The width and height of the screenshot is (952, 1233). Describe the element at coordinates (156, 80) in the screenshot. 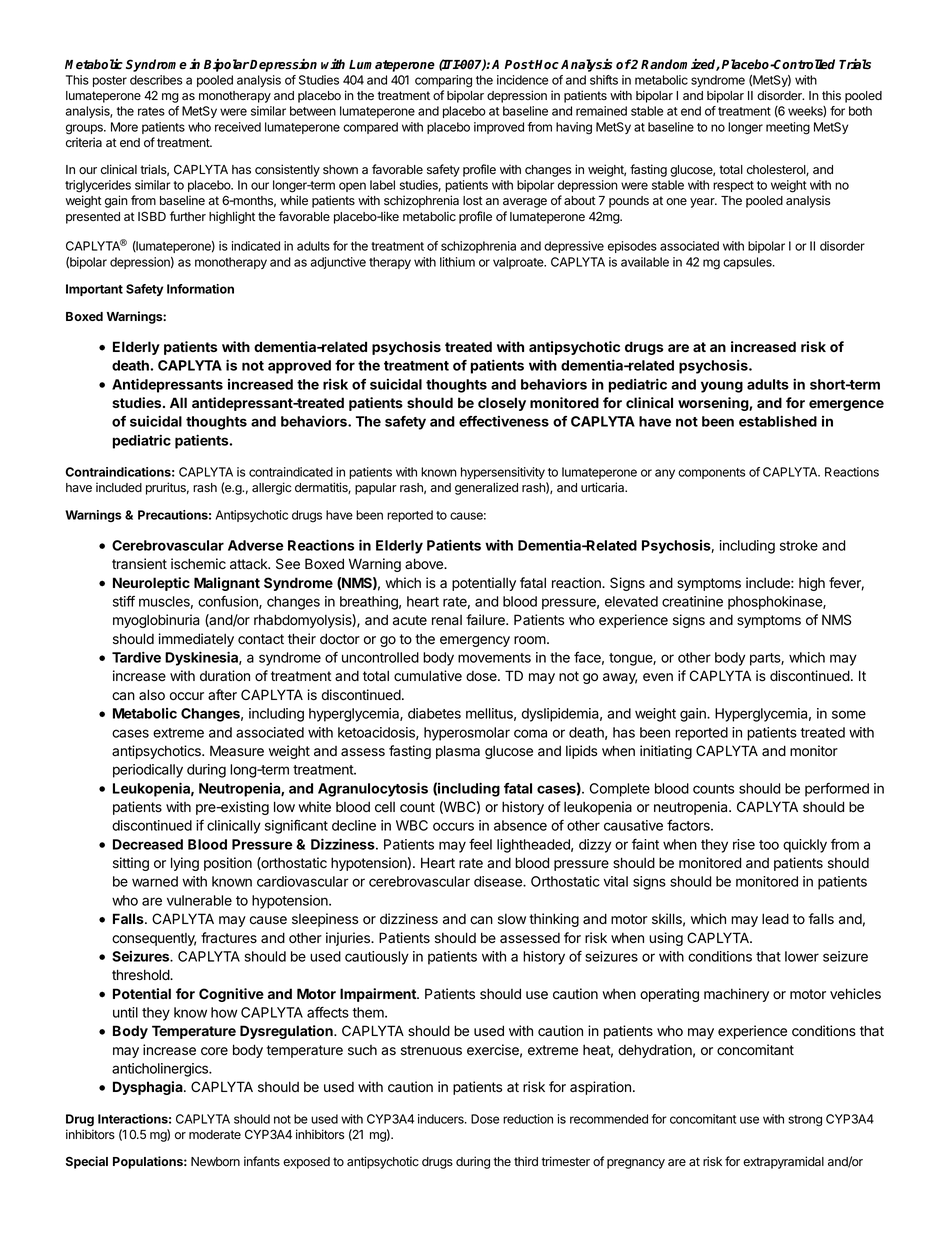

I see `describes` at that location.
